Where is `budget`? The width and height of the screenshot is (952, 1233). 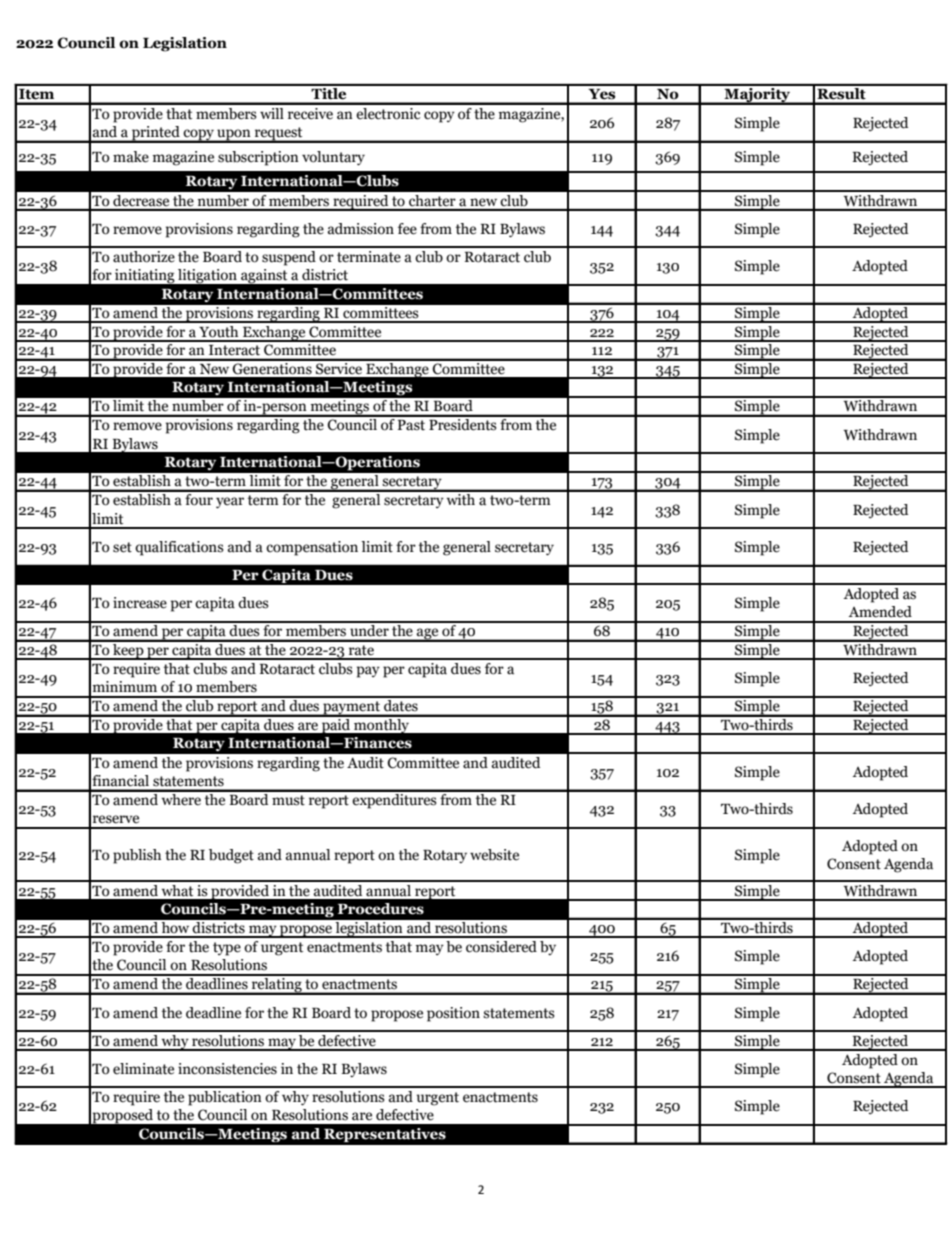 budget is located at coordinates (231, 856).
